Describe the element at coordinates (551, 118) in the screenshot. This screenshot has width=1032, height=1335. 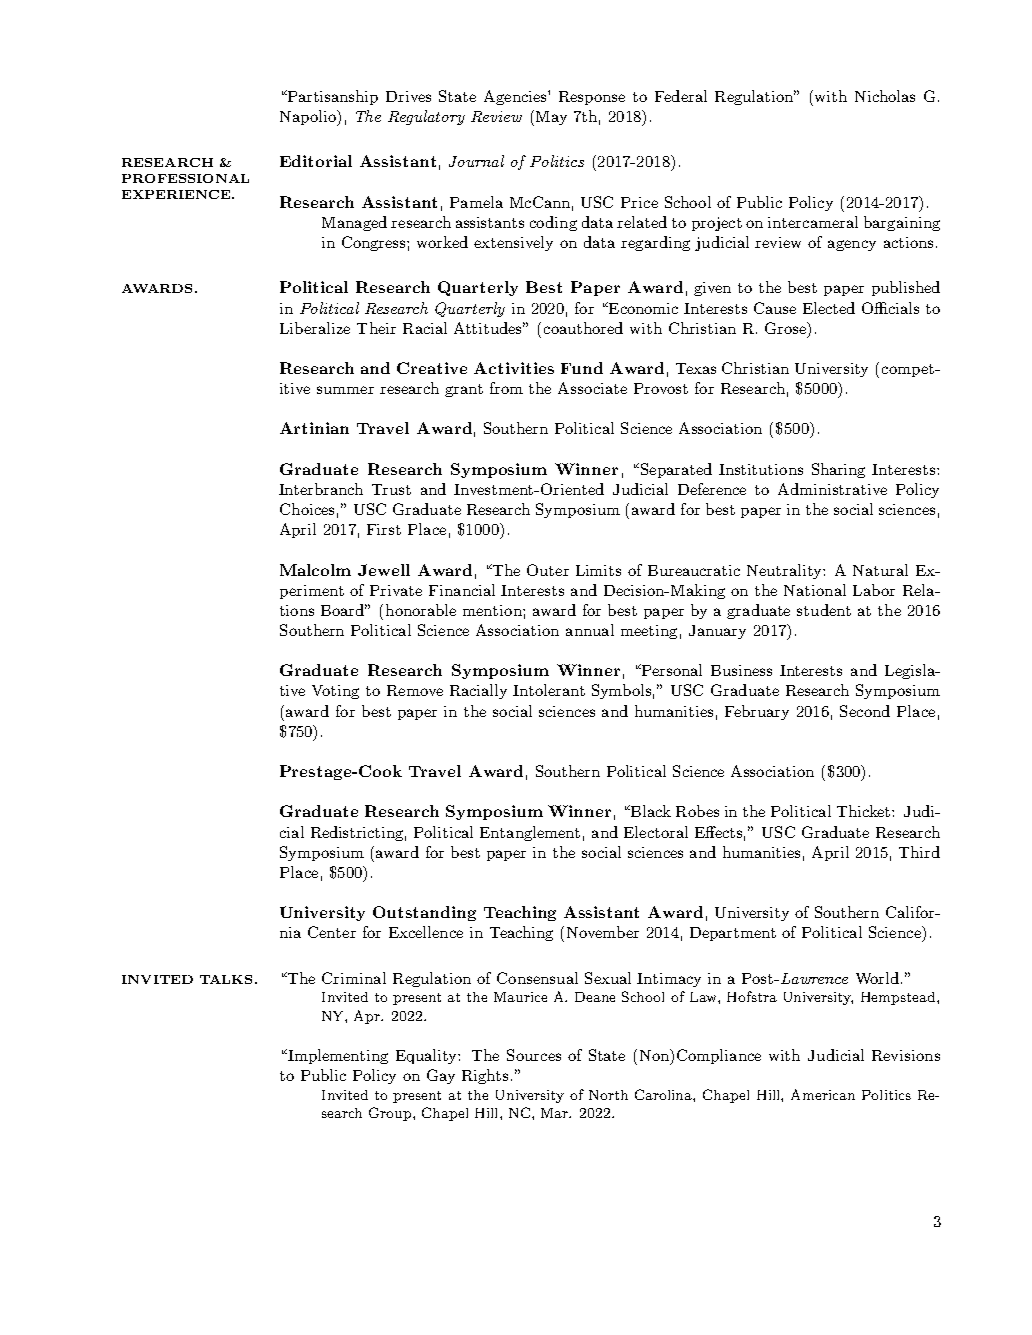
I see `May` at that location.
